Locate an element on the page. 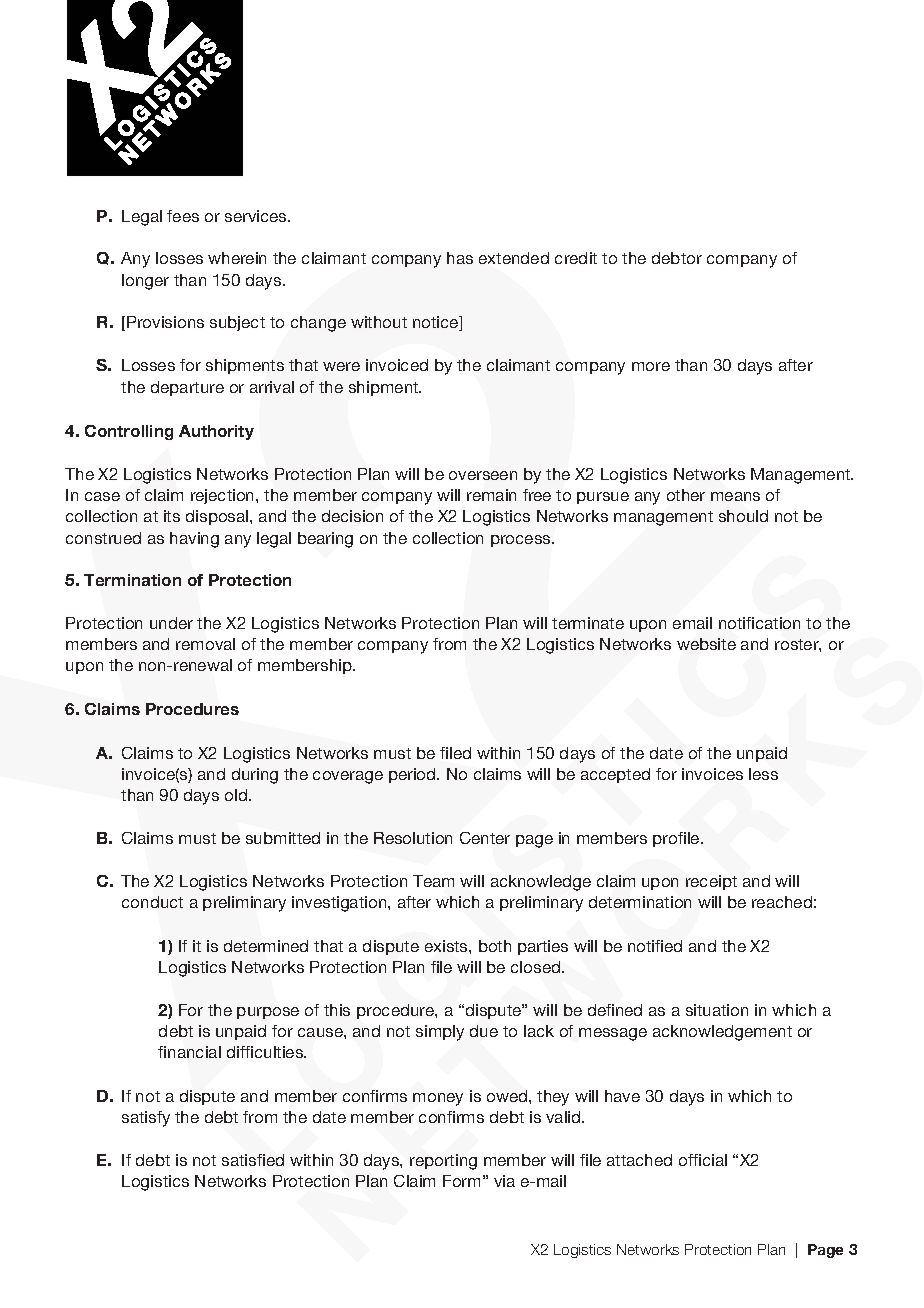  fees is located at coordinates (183, 216).
